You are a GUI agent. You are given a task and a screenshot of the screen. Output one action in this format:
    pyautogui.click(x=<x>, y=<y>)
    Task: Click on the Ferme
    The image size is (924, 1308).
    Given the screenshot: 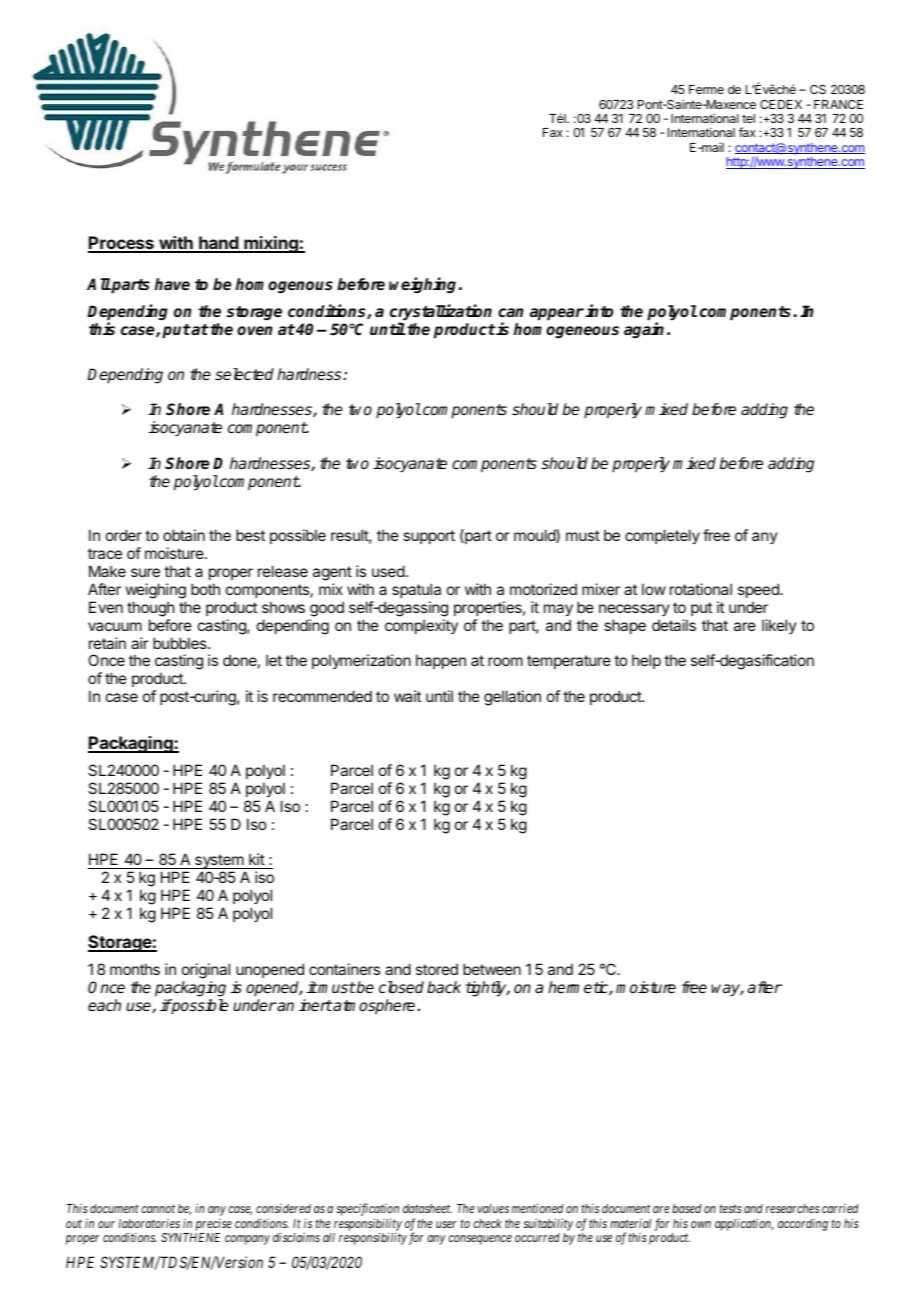 What is the action you would take?
    pyautogui.click(x=706, y=89)
